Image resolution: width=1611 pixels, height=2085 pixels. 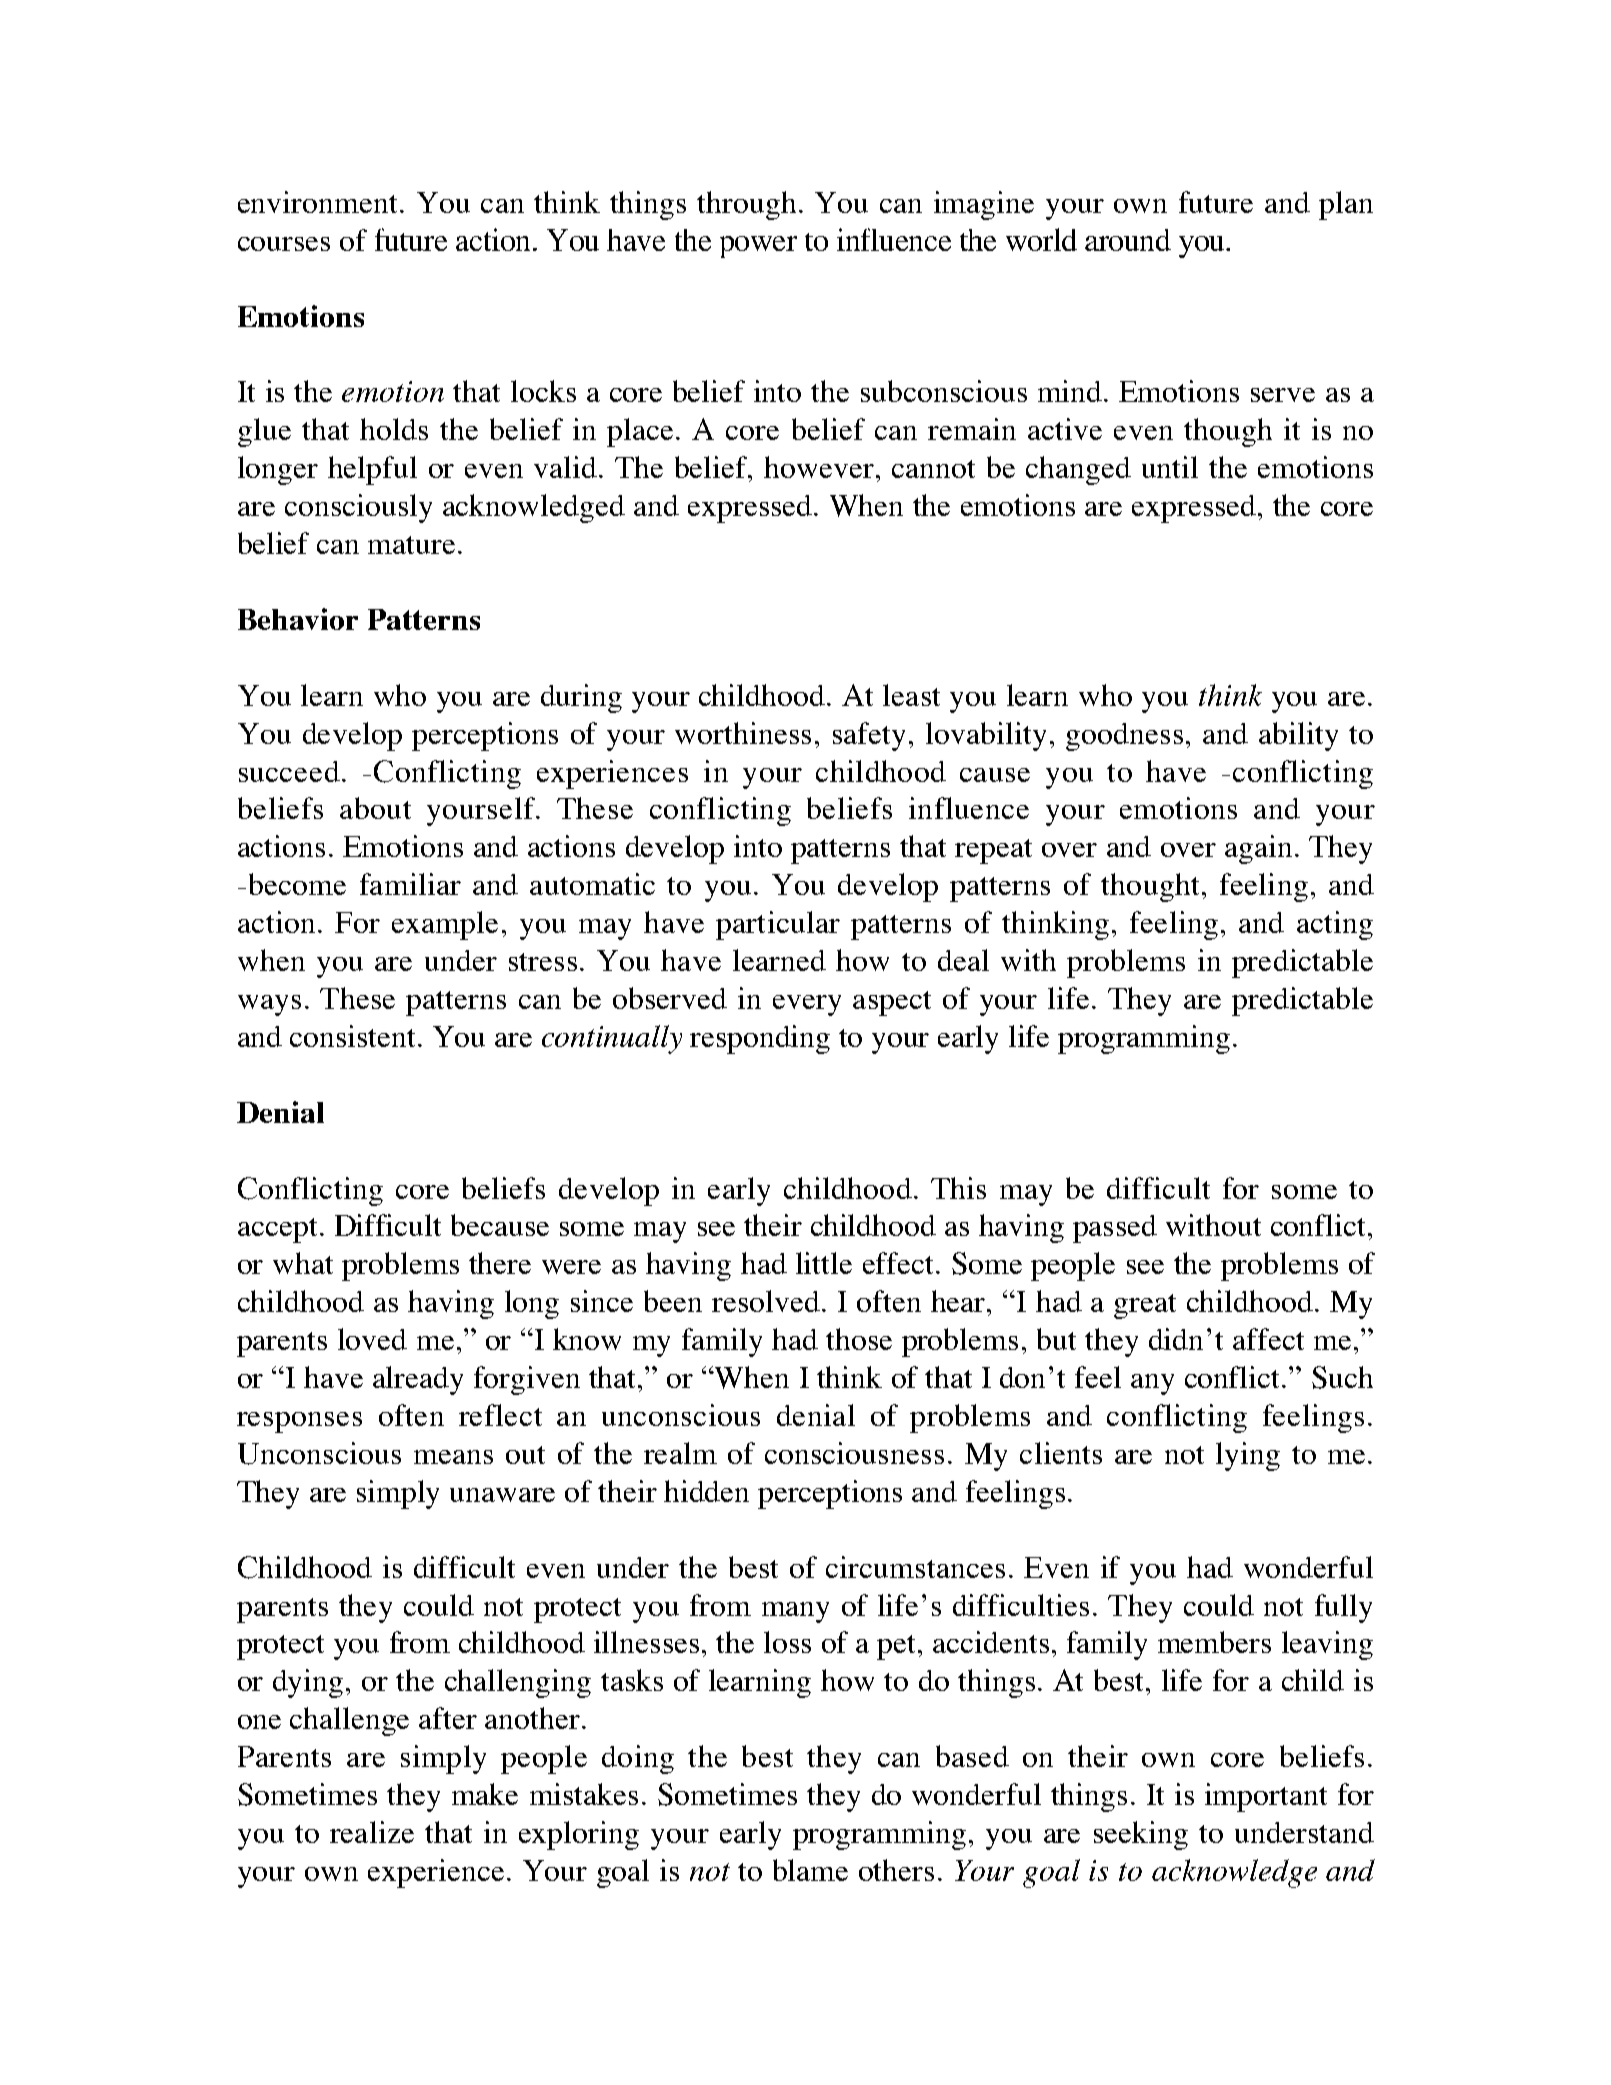 I want to click on through, so click(x=746, y=205).
